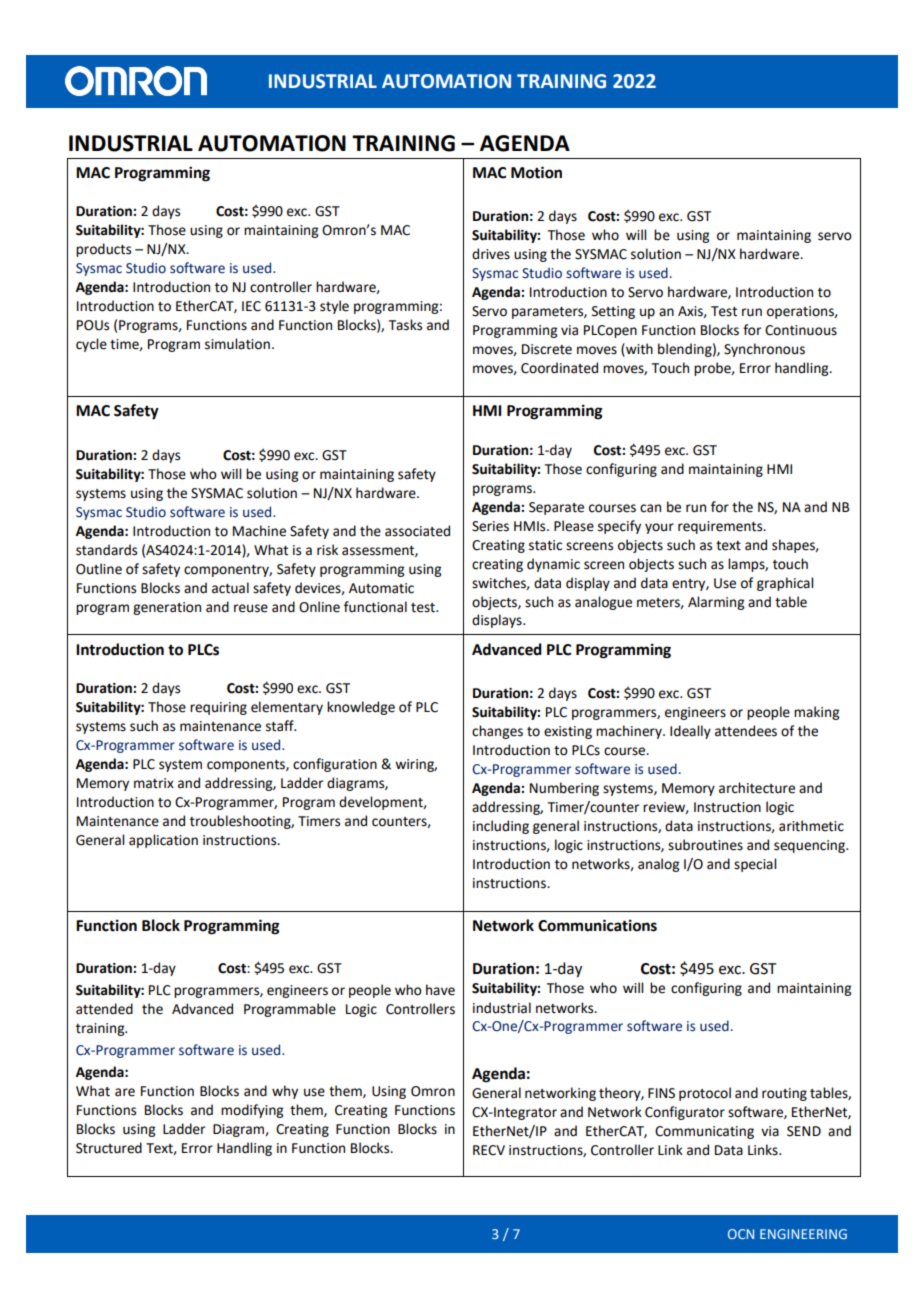 The height and width of the screenshot is (1308, 924). What do you see at coordinates (104, 1009) in the screenshot?
I see `attended` at bounding box center [104, 1009].
